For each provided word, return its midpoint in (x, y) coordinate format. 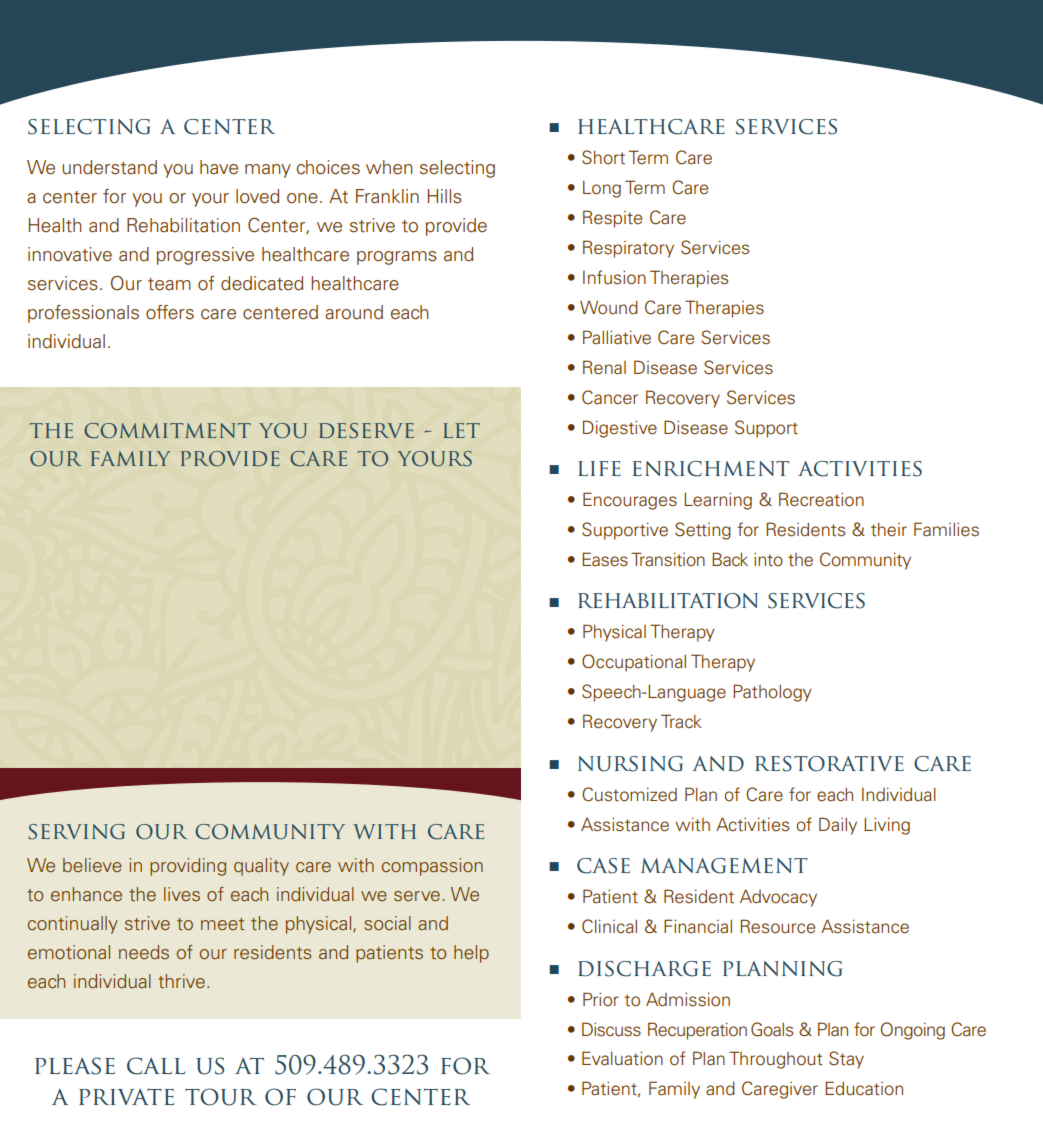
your (210, 200)
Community (865, 561)
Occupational (634, 663)
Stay (846, 1060)
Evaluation (622, 1058)
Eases (605, 559)
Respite (612, 219)
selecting (457, 169)
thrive (181, 981)
